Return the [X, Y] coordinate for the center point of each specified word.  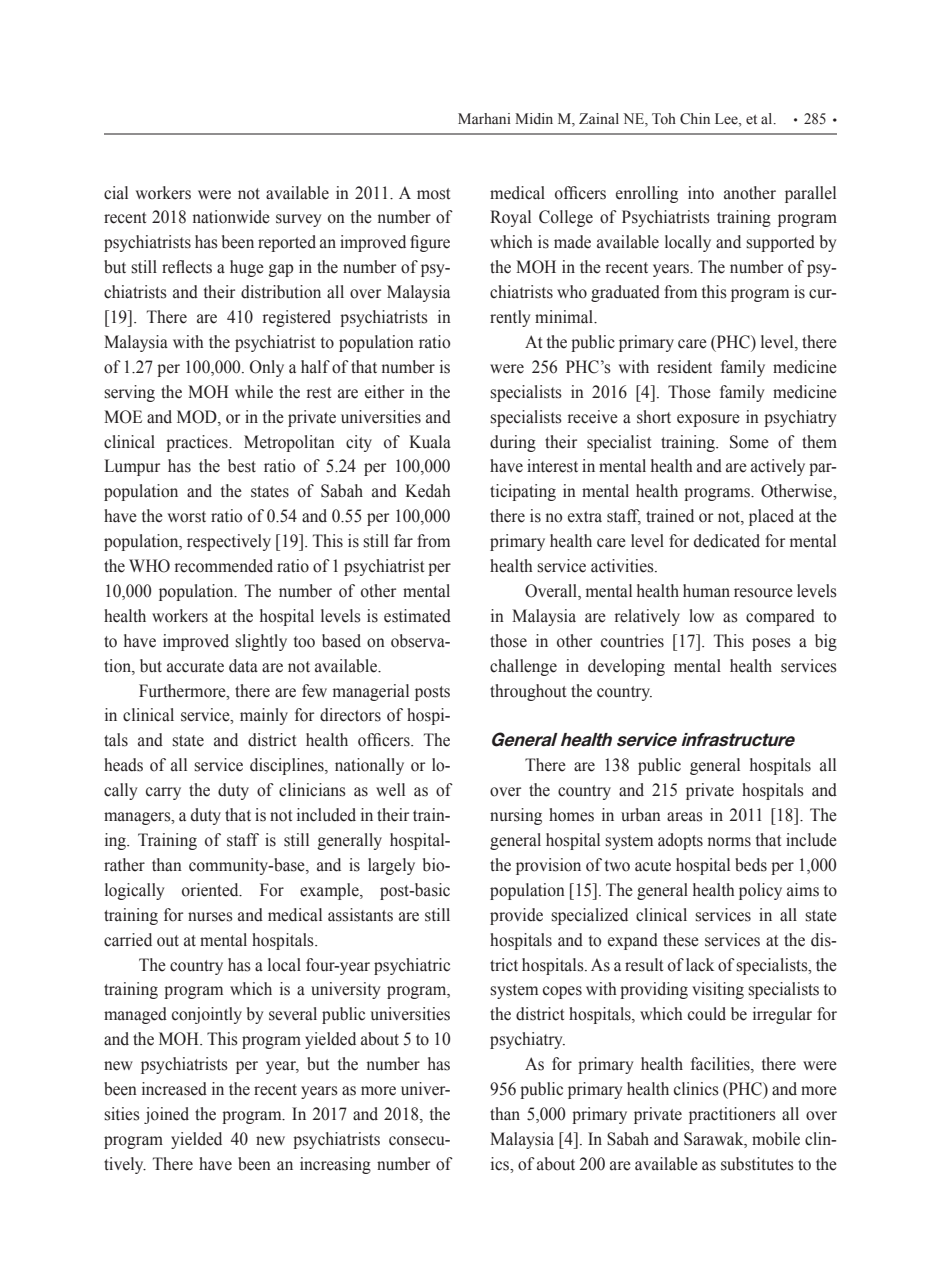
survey [299, 220]
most [433, 194]
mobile [776, 1139]
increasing [335, 1165]
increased [174, 1089]
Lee [727, 120]
